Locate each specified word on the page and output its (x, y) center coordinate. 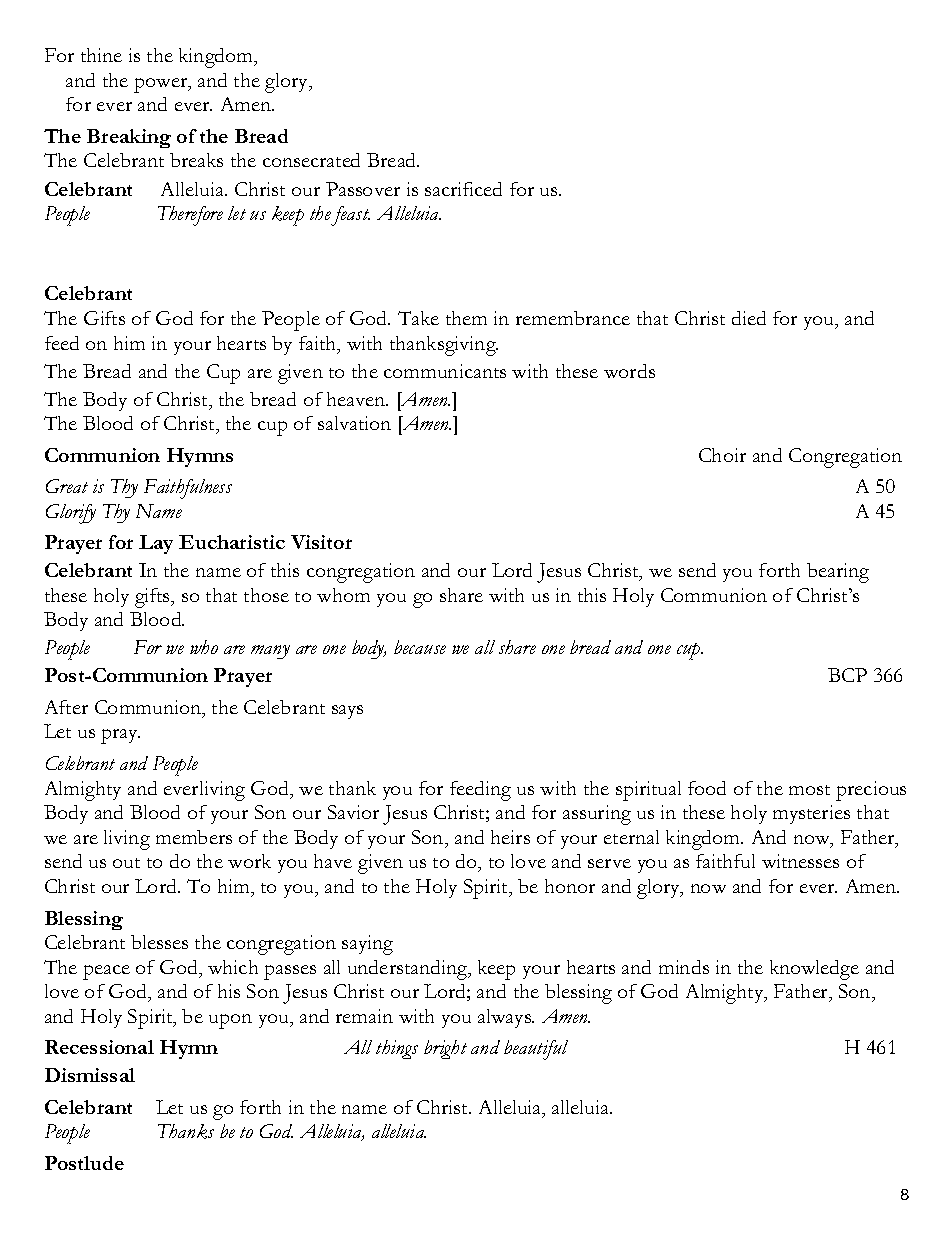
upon (230, 1021)
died (749, 318)
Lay (156, 544)
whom (343, 595)
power (162, 85)
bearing (838, 573)
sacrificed (463, 189)
